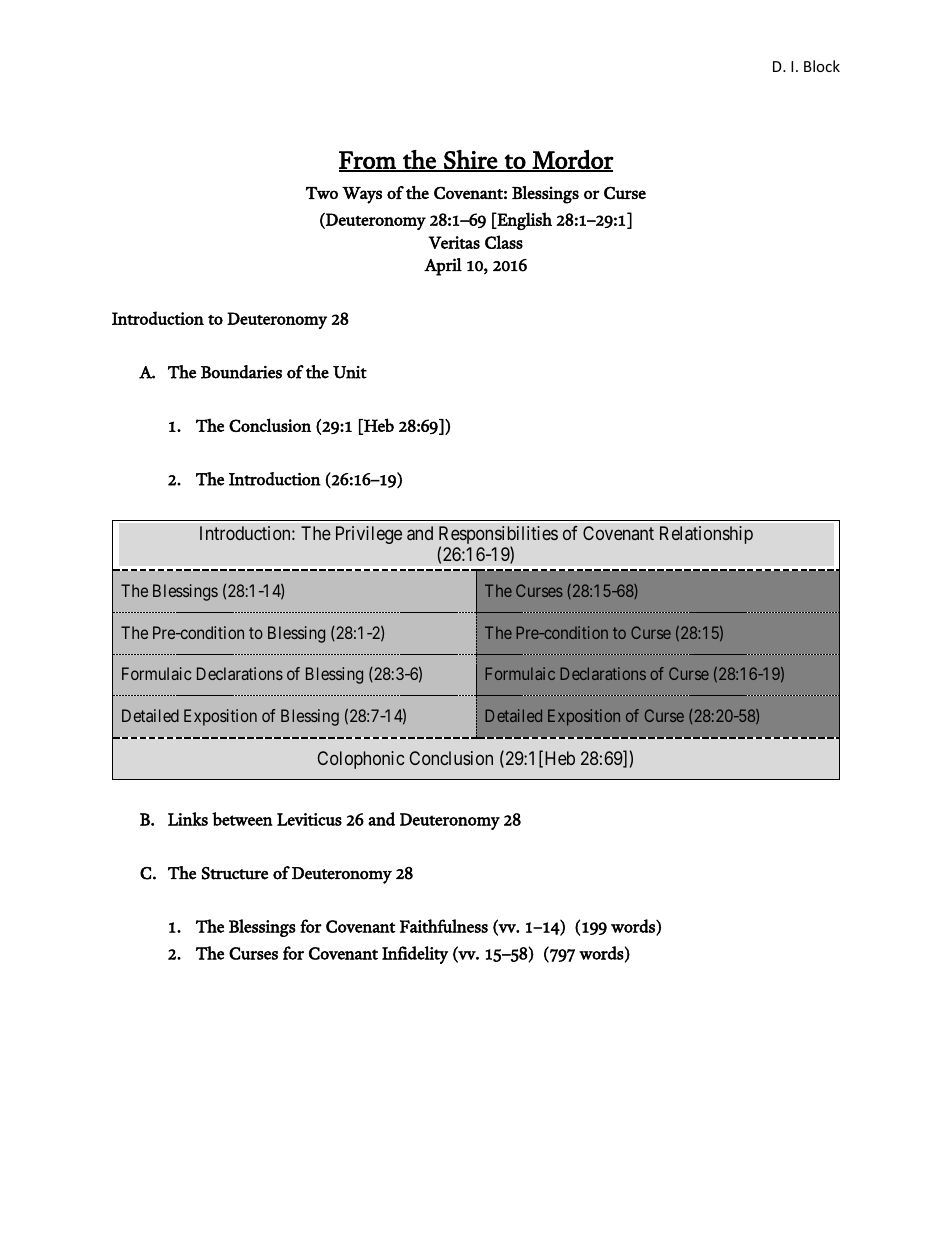 The width and height of the screenshot is (952, 1233). Describe the element at coordinates (235, 873) in the screenshot. I see `Structure` at that location.
